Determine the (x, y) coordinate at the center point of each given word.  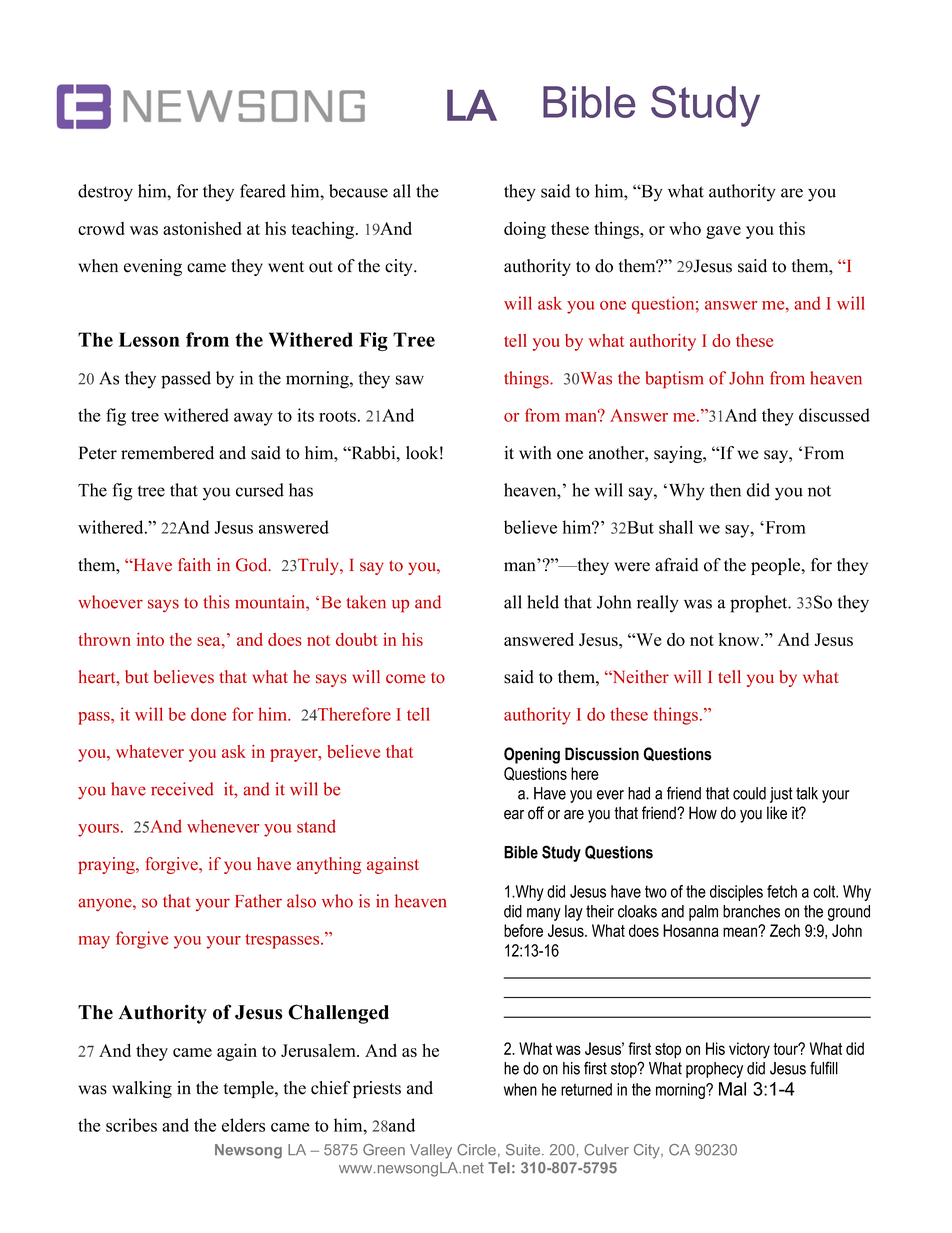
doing (525, 230)
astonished (202, 228)
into (150, 639)
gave (723, 232)
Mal (732, 1089)
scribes (131, 1125)
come (405, 679)
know (740, 639)
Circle (476, 1150)
